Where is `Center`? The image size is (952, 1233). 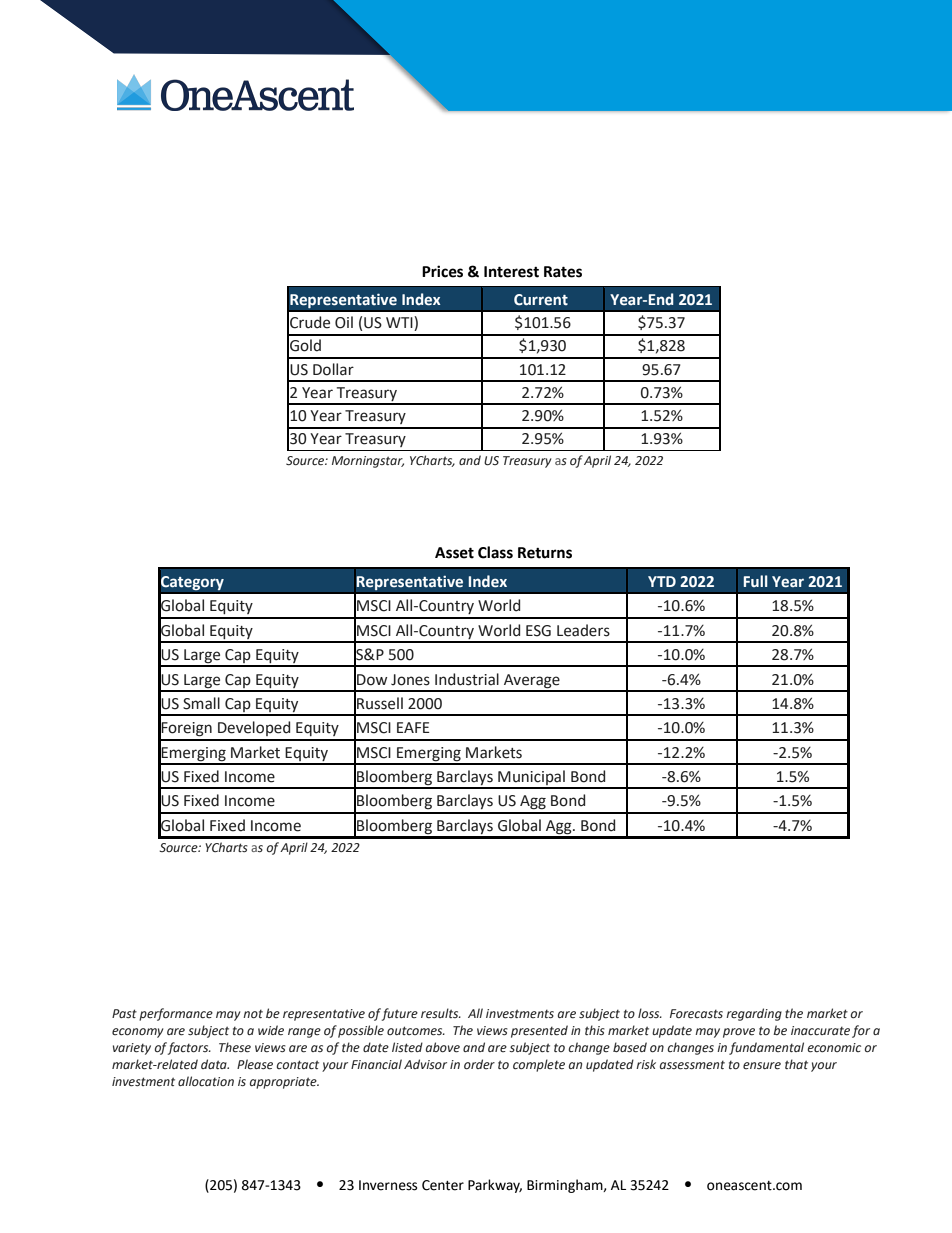
Center is located at coordinates (443, 1185).
